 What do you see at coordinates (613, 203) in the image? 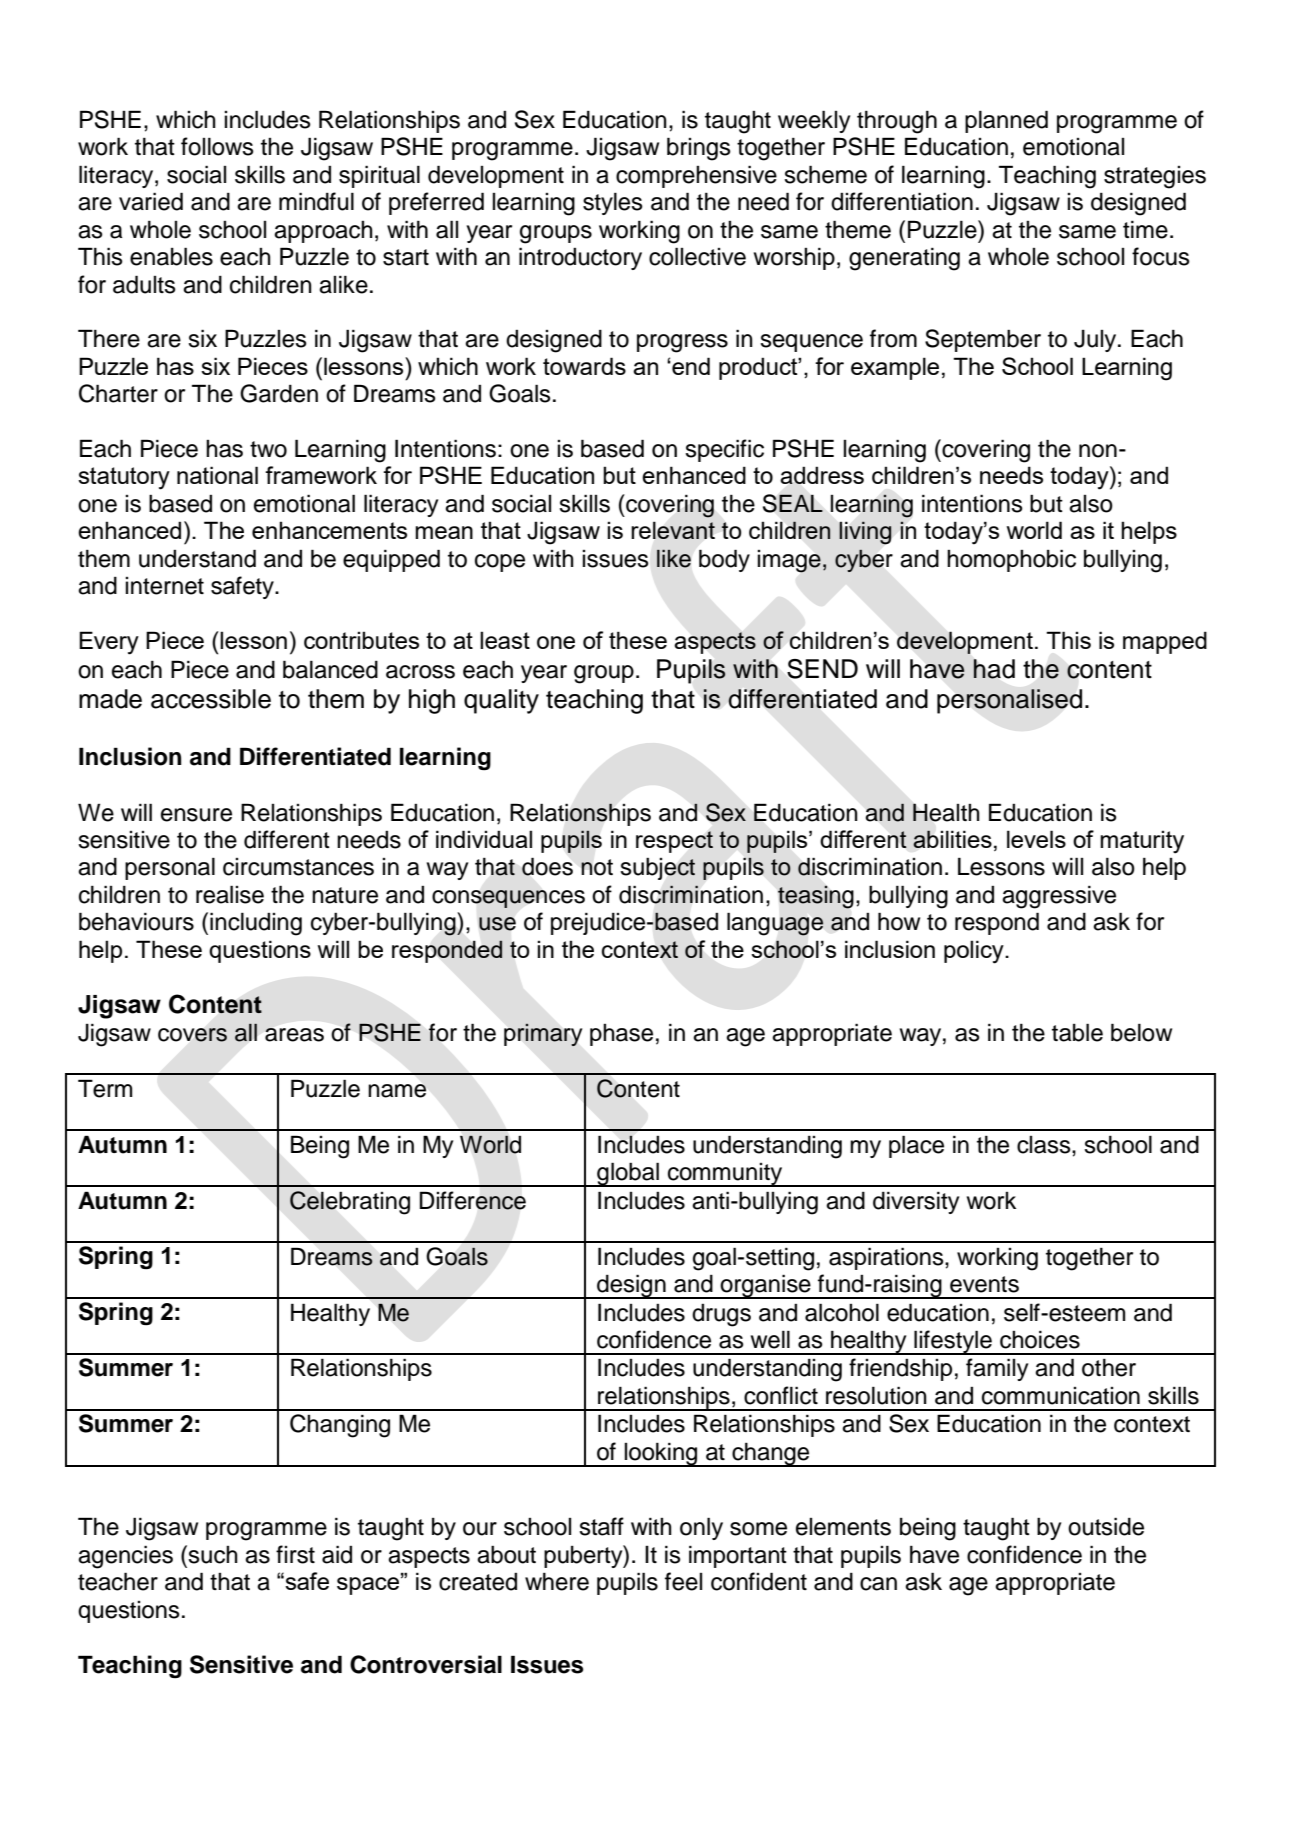
I see `styles` at bounding box center [613, 203].
